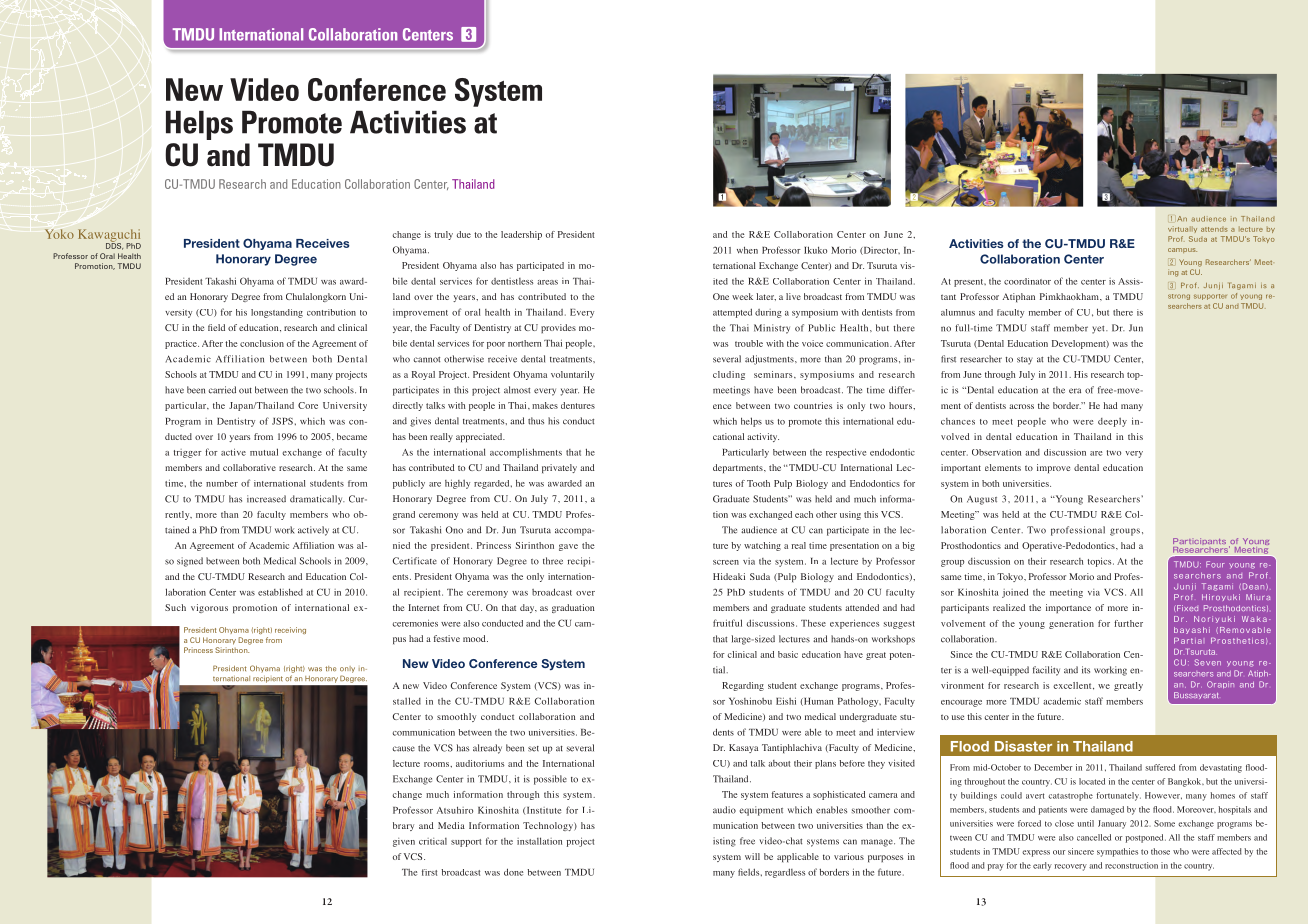 The image size is (1308, 924). I want to click on when, so click(747, 250).
